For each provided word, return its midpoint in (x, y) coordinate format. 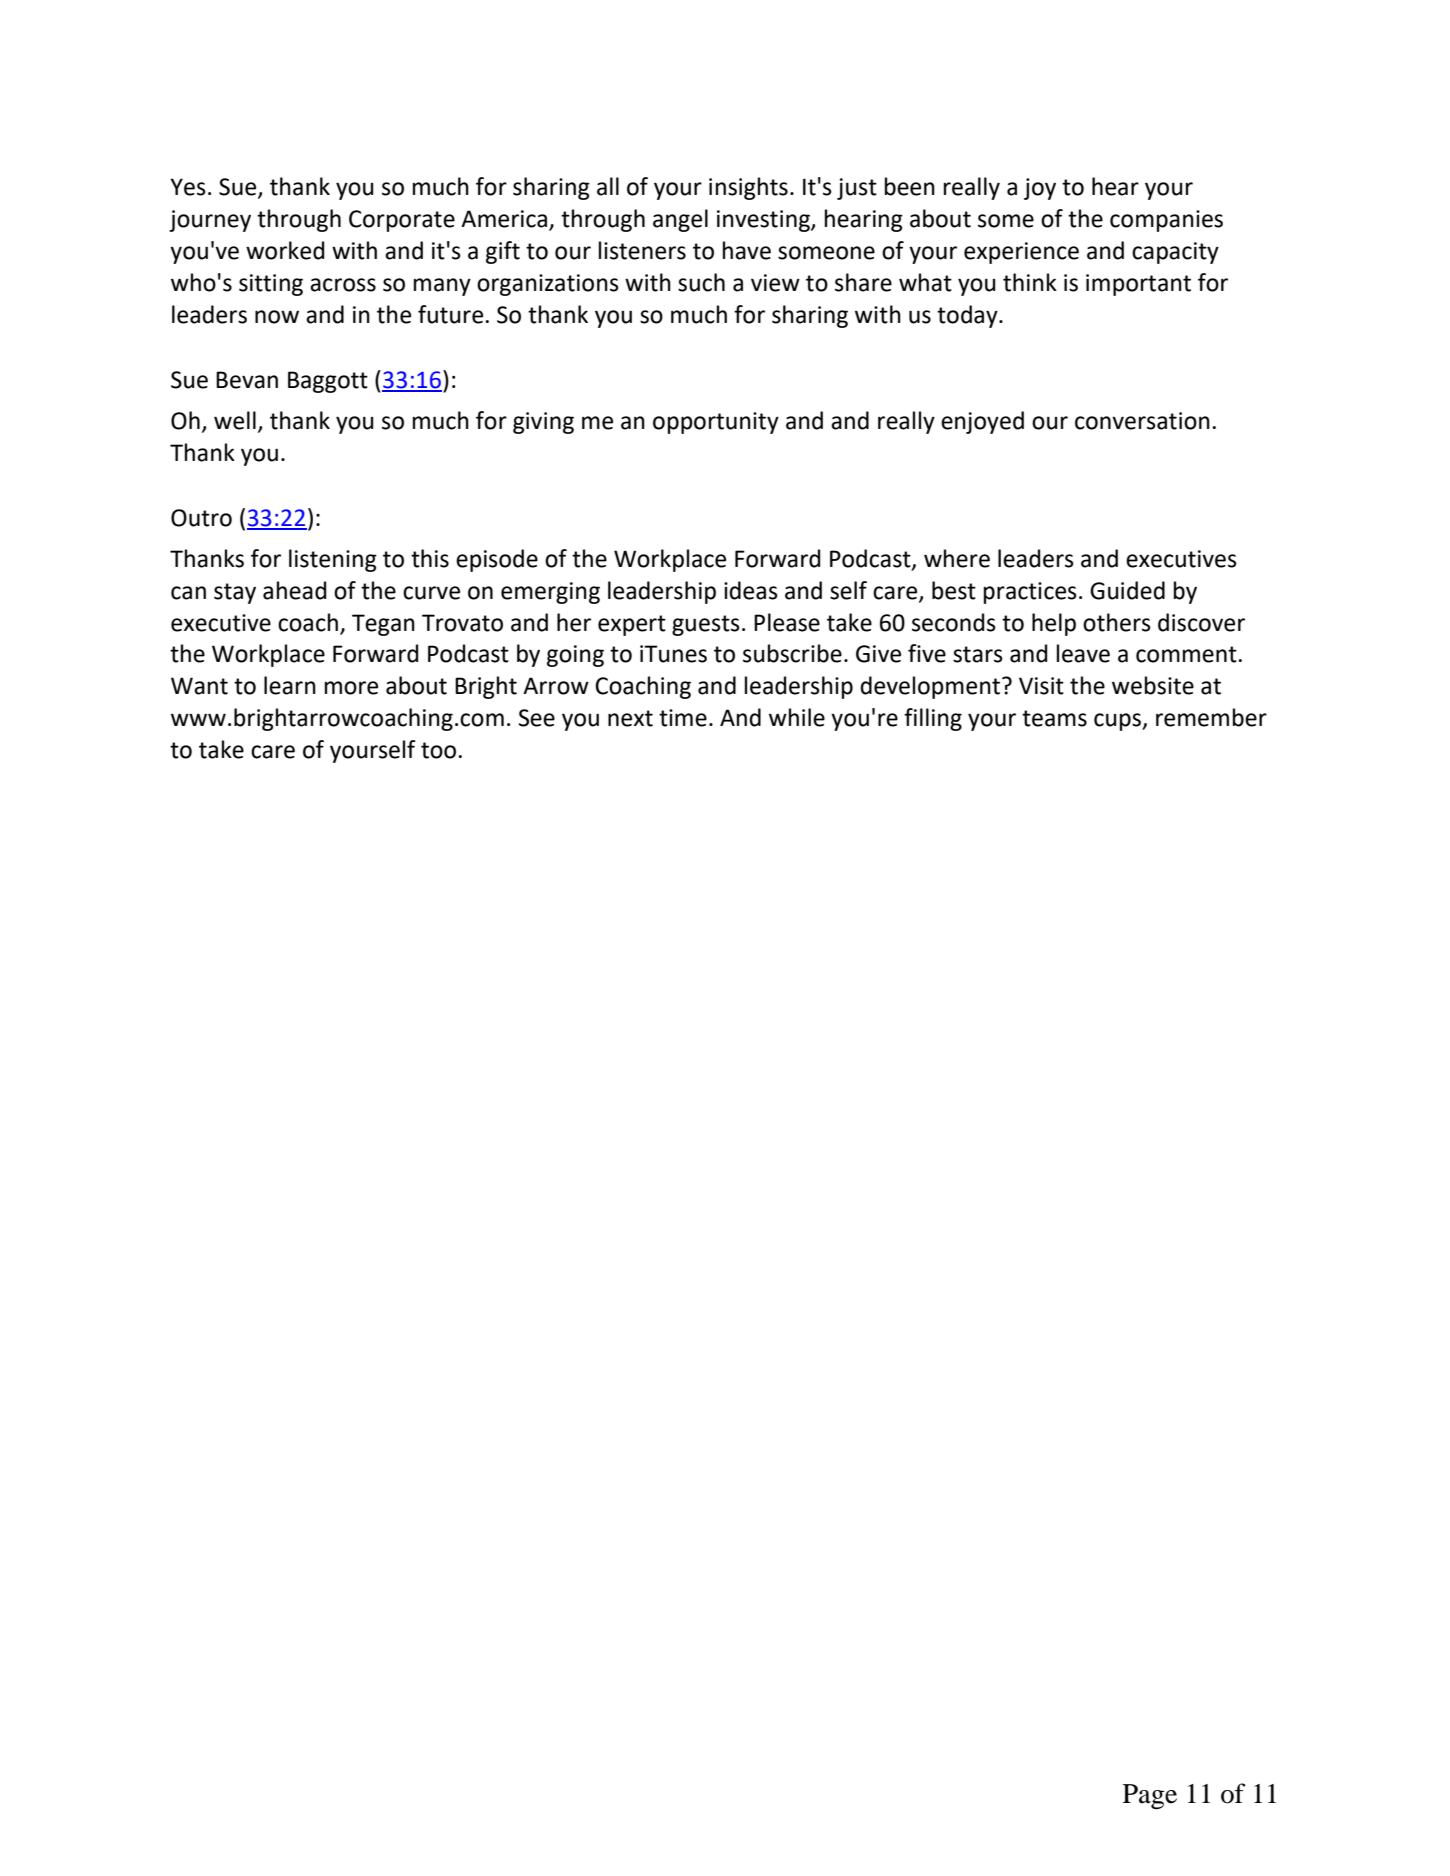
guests (706, 625)
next (630, 718)
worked (285, 250)
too (438, 750)
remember (1211, 717)
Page (1150, 1797)
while (797, 717)
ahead (295, 590)
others (1117, 622)
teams (1054, 718)
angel (680, 220)
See (537, 718)
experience (1021, 253)
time (683, 718)
